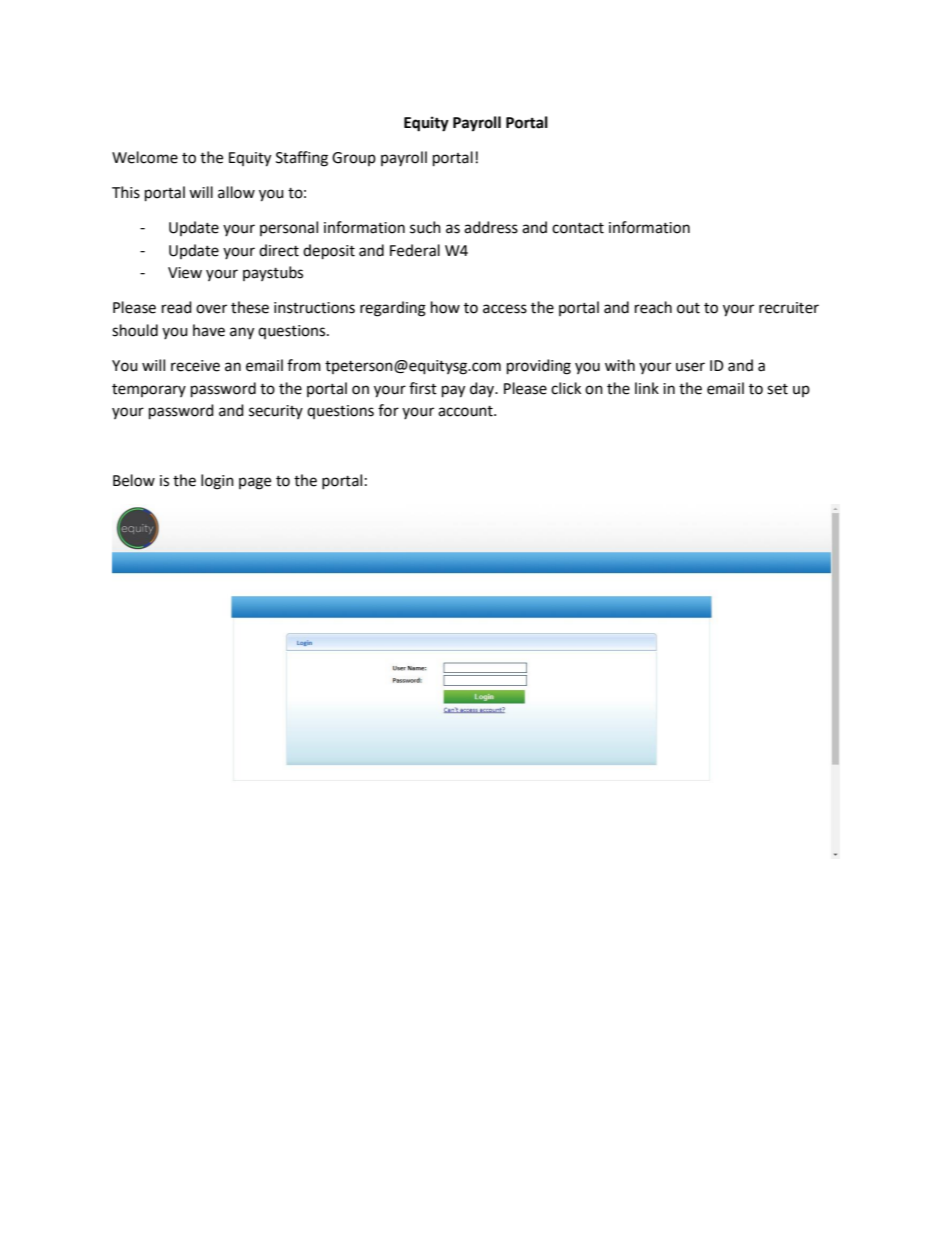 The height and width of the document is (1233, 952). I want to click on page, so click(255, 483).
